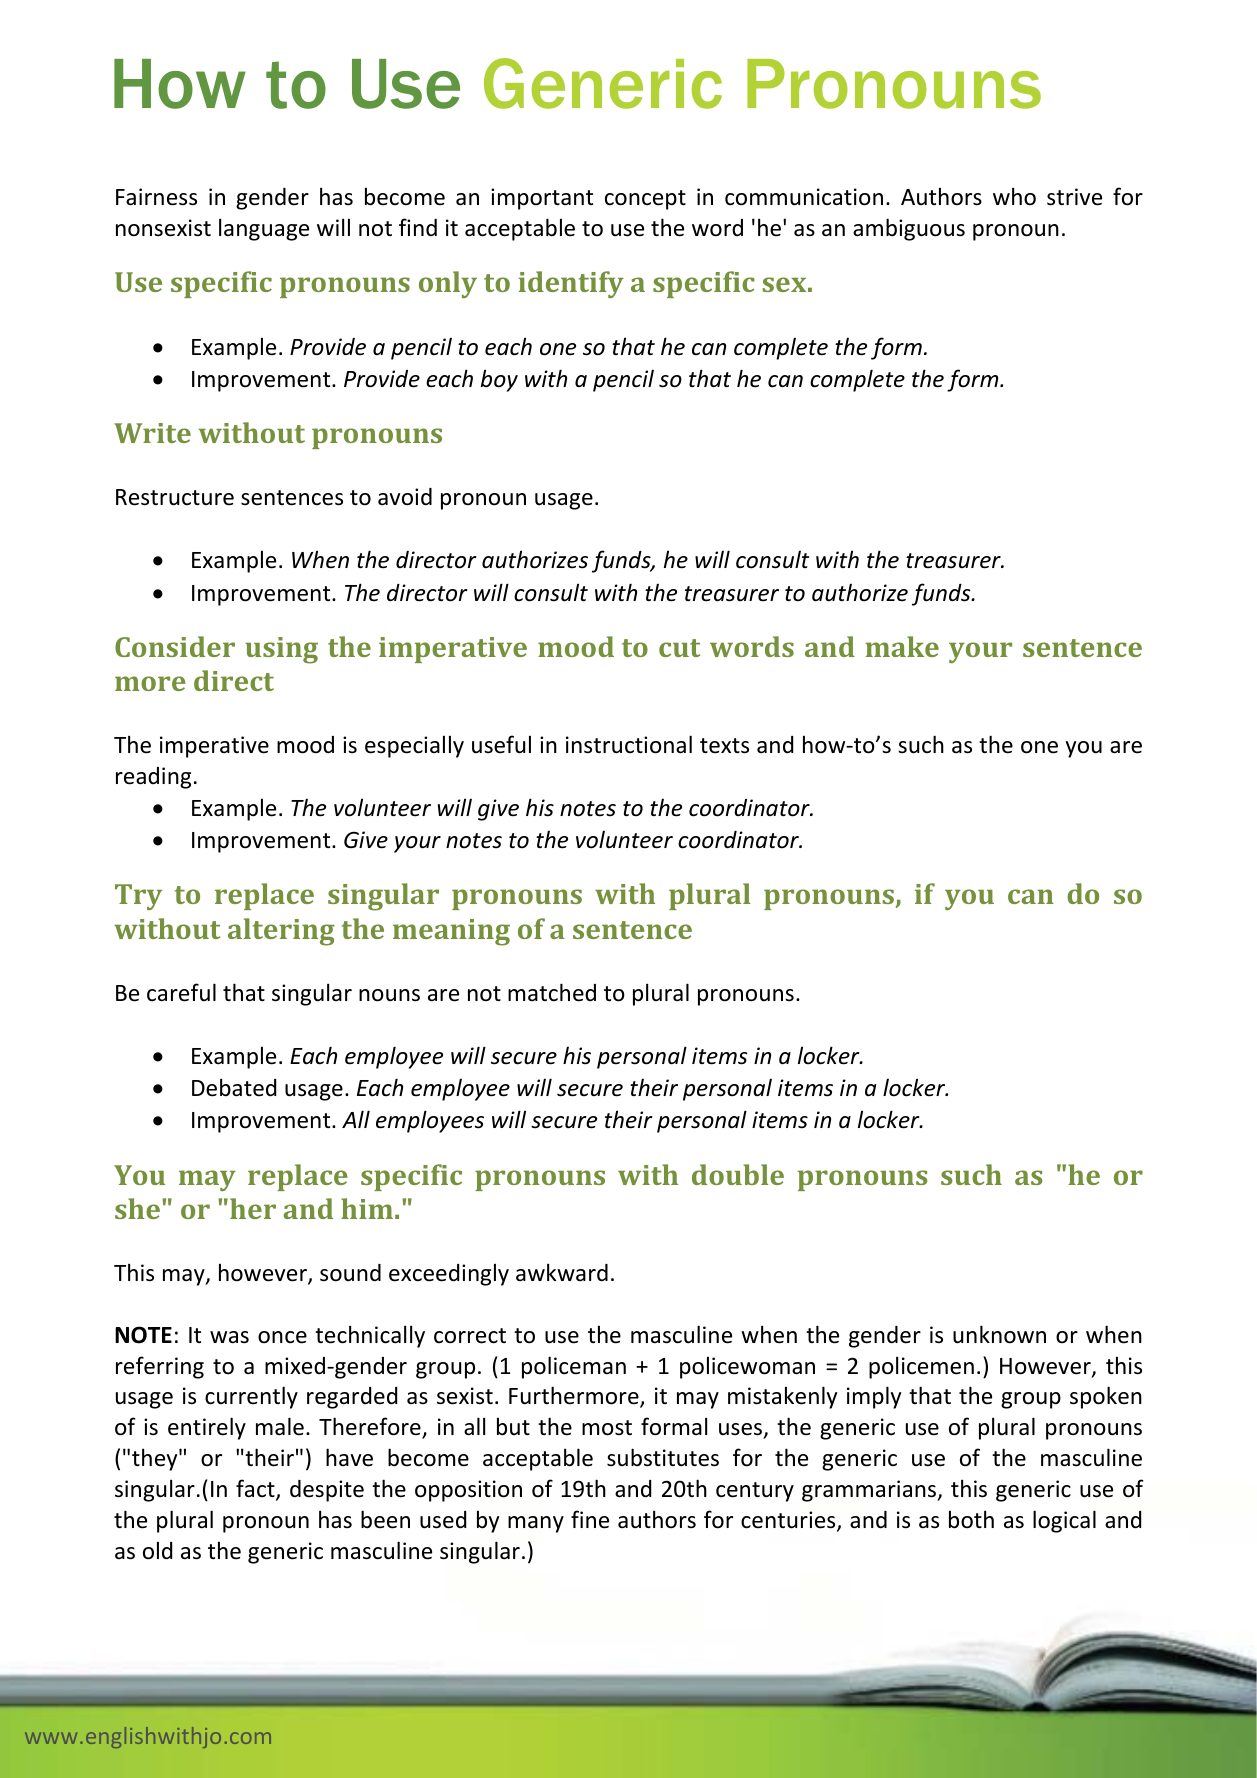 The width and height of the page is (1257, 1778). What do you see at coordinates (264, 229) in the page?
I see `language` at bounding box center [264, 229].
